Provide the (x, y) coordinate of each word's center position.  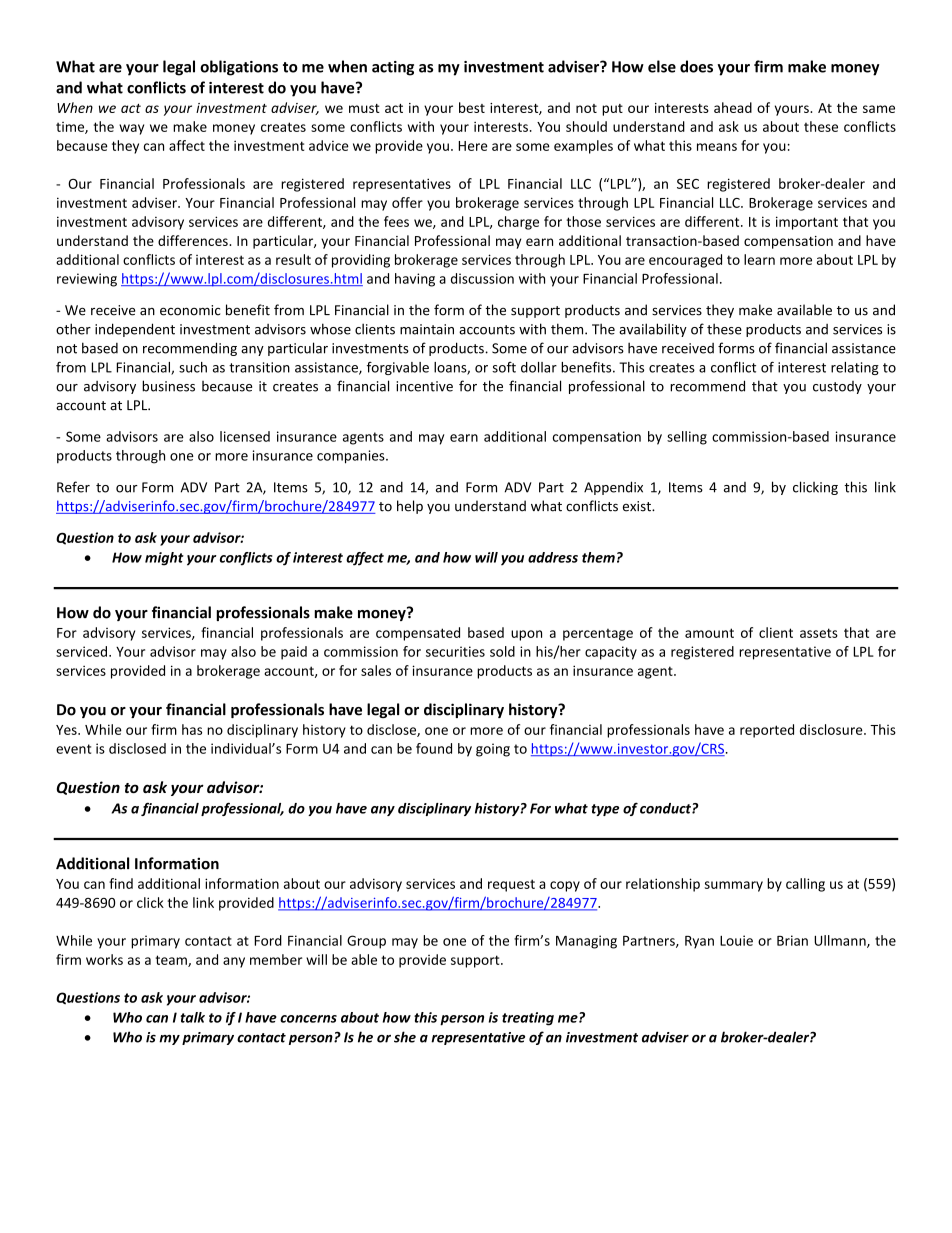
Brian (792, 940)
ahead (733, 107)
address (553, 557)
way (131, 129)
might (164, 559)
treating (528, 1019)
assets (819, 633)
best (472, 107)
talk (192, 1017)
